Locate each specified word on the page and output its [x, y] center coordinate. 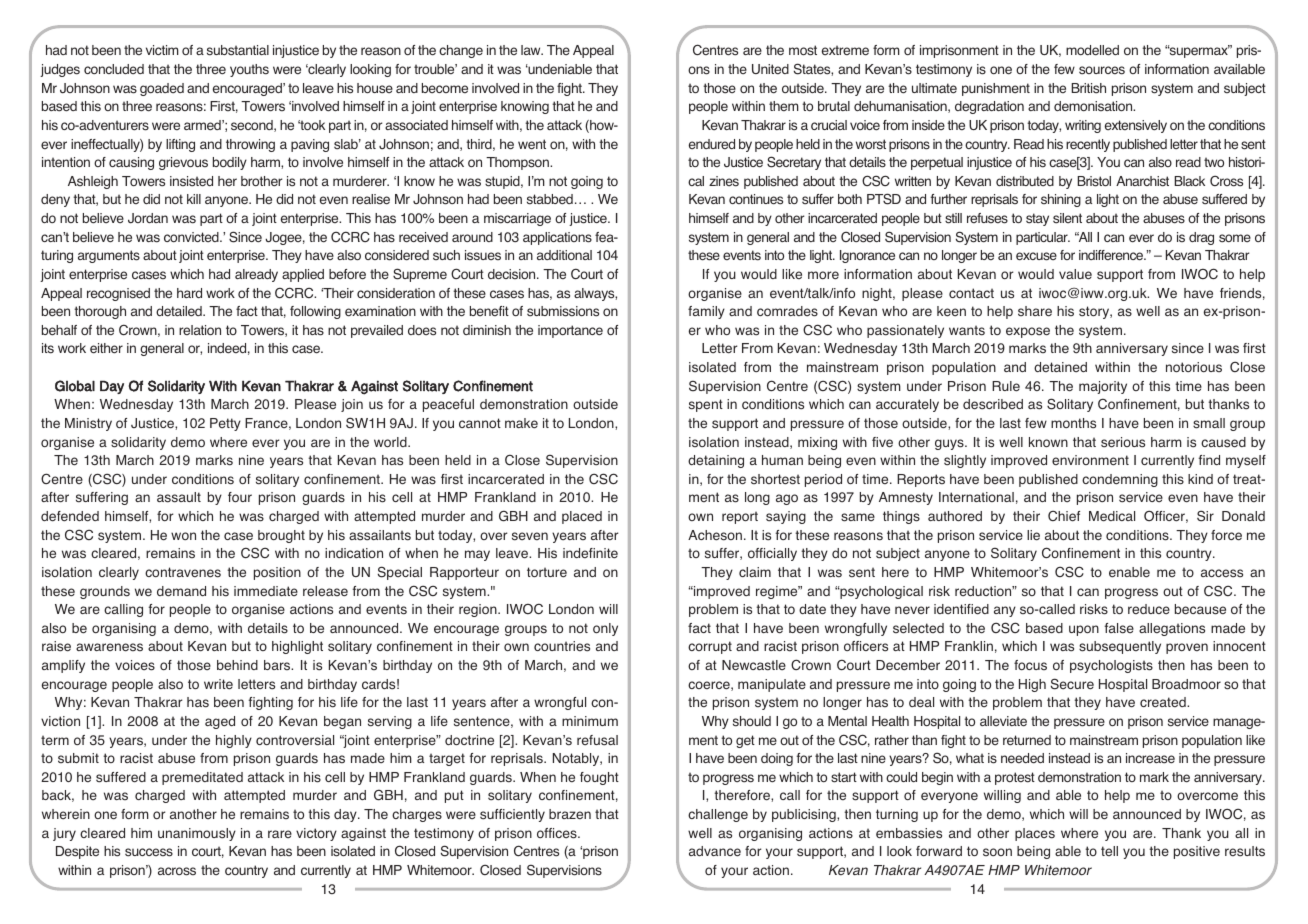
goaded [162, 89]
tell [1109, 851]
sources [1102, 70]
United [770, 69]
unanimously [197, 834]
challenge [718, 815]
